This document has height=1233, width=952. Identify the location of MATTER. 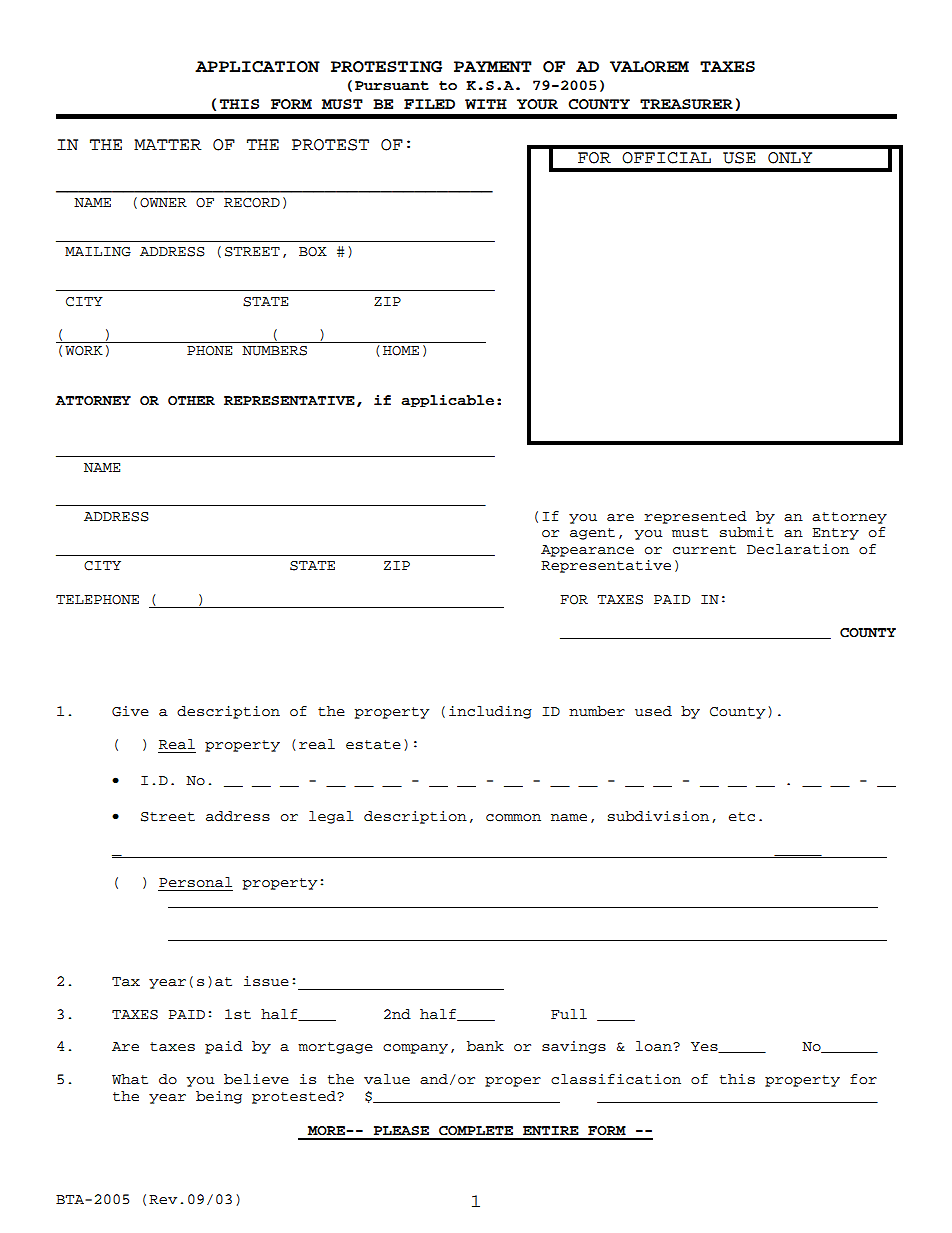
(167, 144).
